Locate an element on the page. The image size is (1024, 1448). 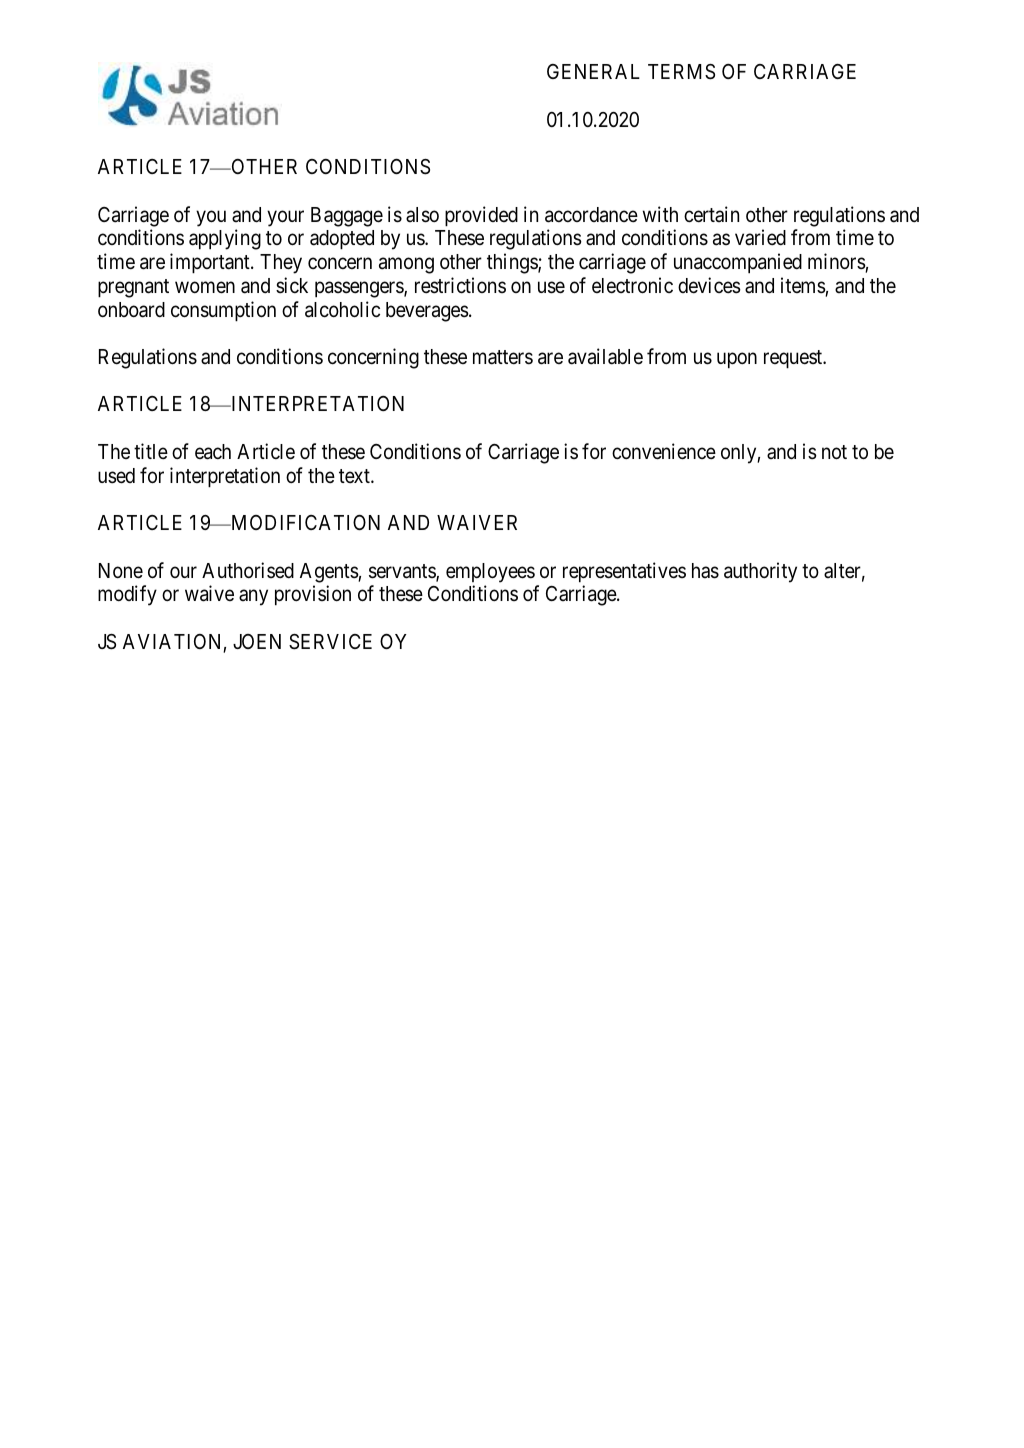
GENERAL is located at coordinates (593, 71).
